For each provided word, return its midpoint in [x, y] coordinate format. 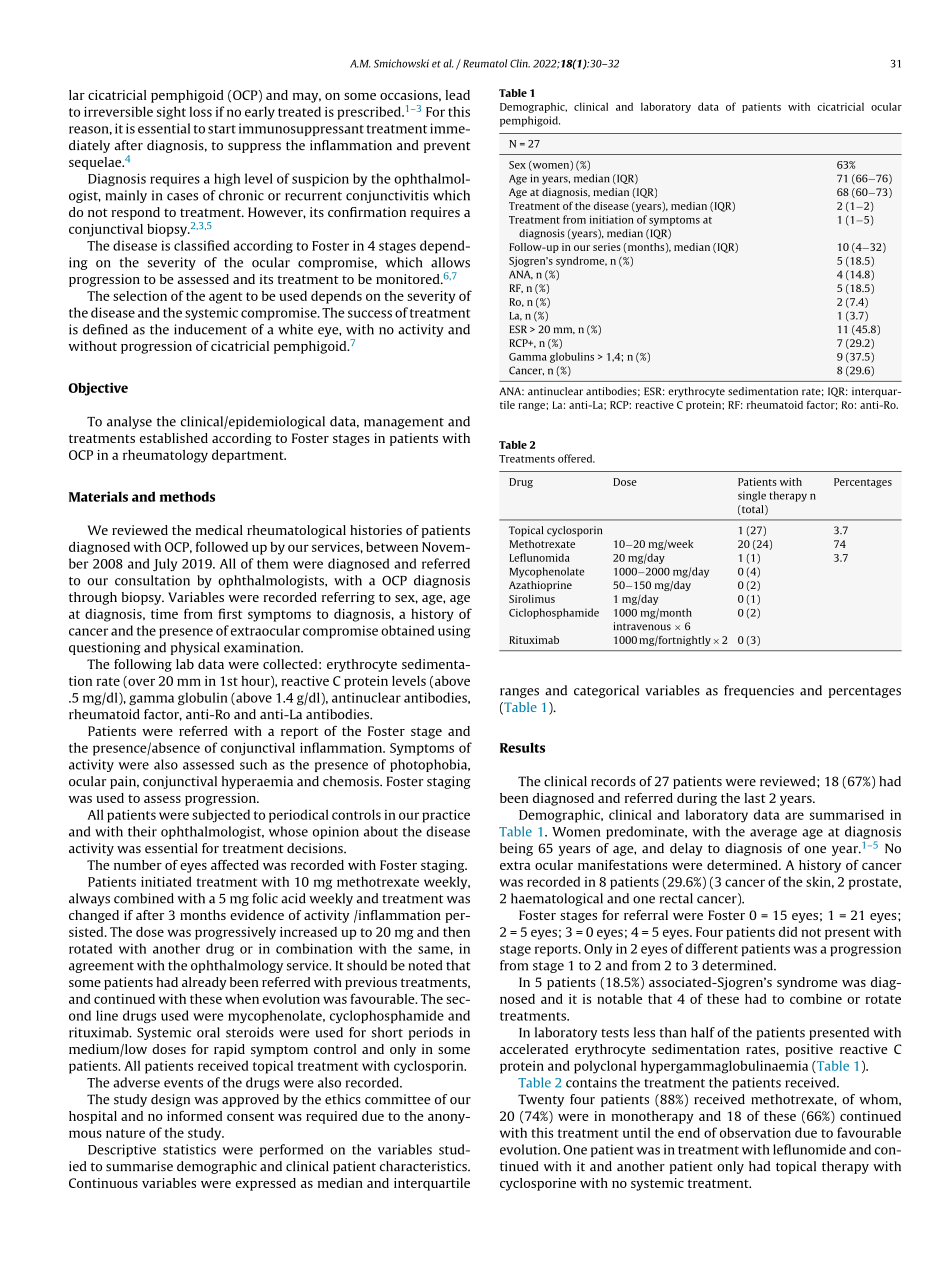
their [142, 831]
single [752, 496]
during [697, 799]
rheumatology [165, 456]
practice [446, 816]
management [404, 423]
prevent [447, 147]
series [607, 247]
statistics [189, 1149]
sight [171, 113]
